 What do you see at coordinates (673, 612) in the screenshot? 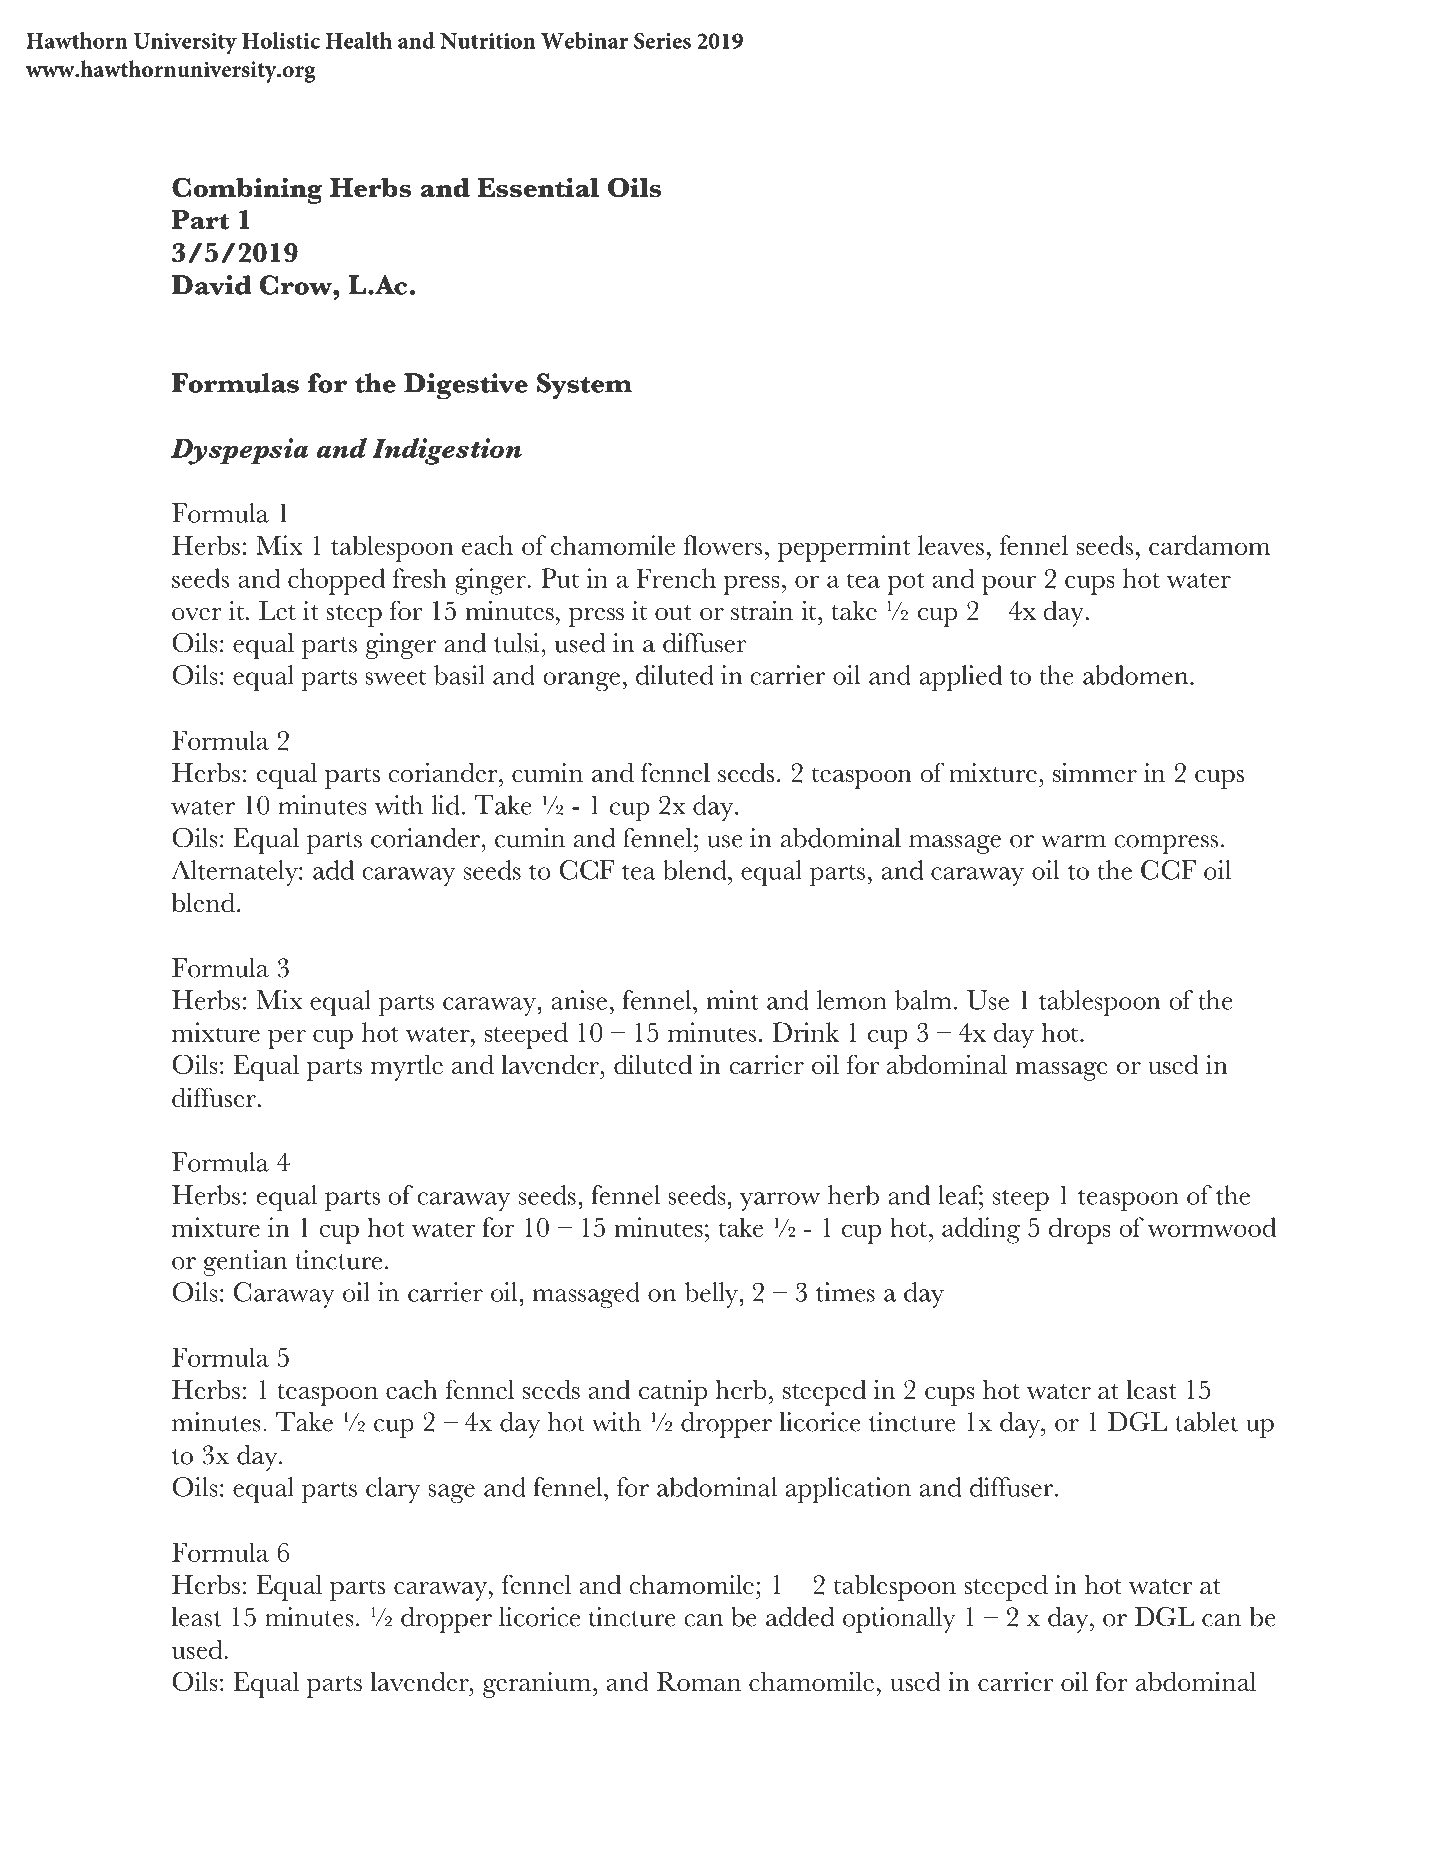
I see `out` at bounding box center [673, 612].
